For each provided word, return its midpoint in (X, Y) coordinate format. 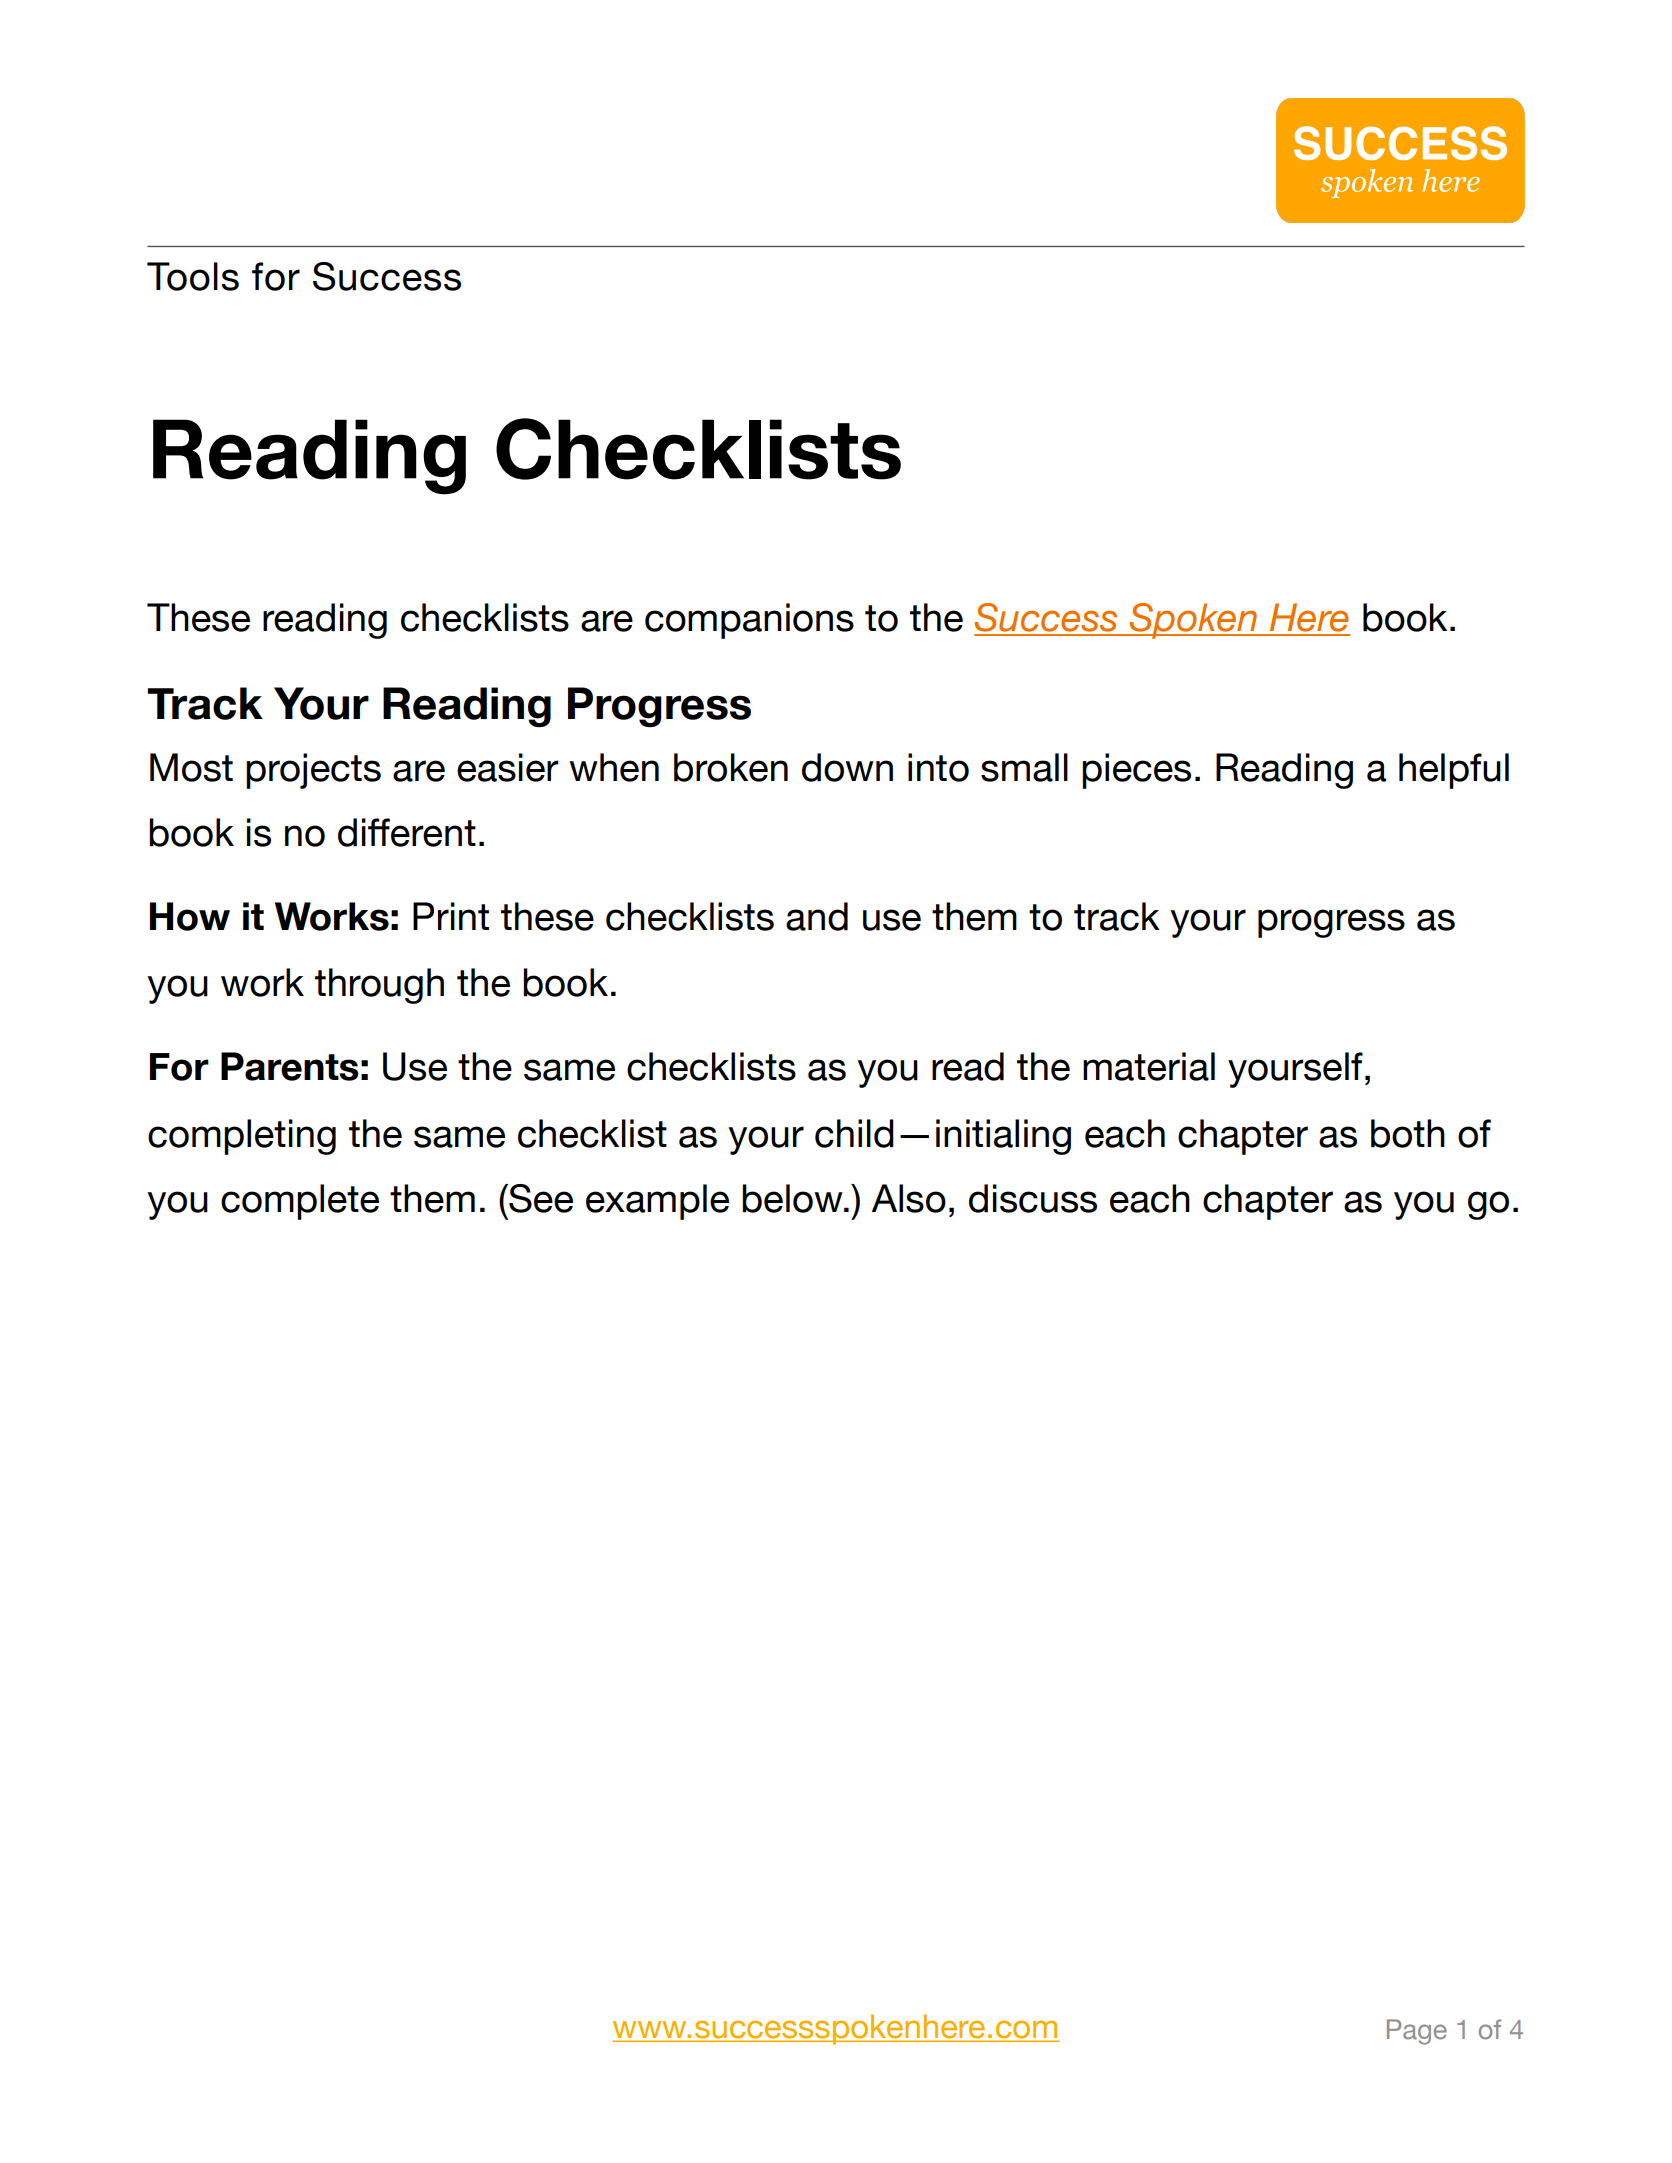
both (1408, 1133)
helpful (1454, 771)
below (793, 1198)
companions (749, 621)
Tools (193, 276)
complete (300, 1202)
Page (1417, 2032)
